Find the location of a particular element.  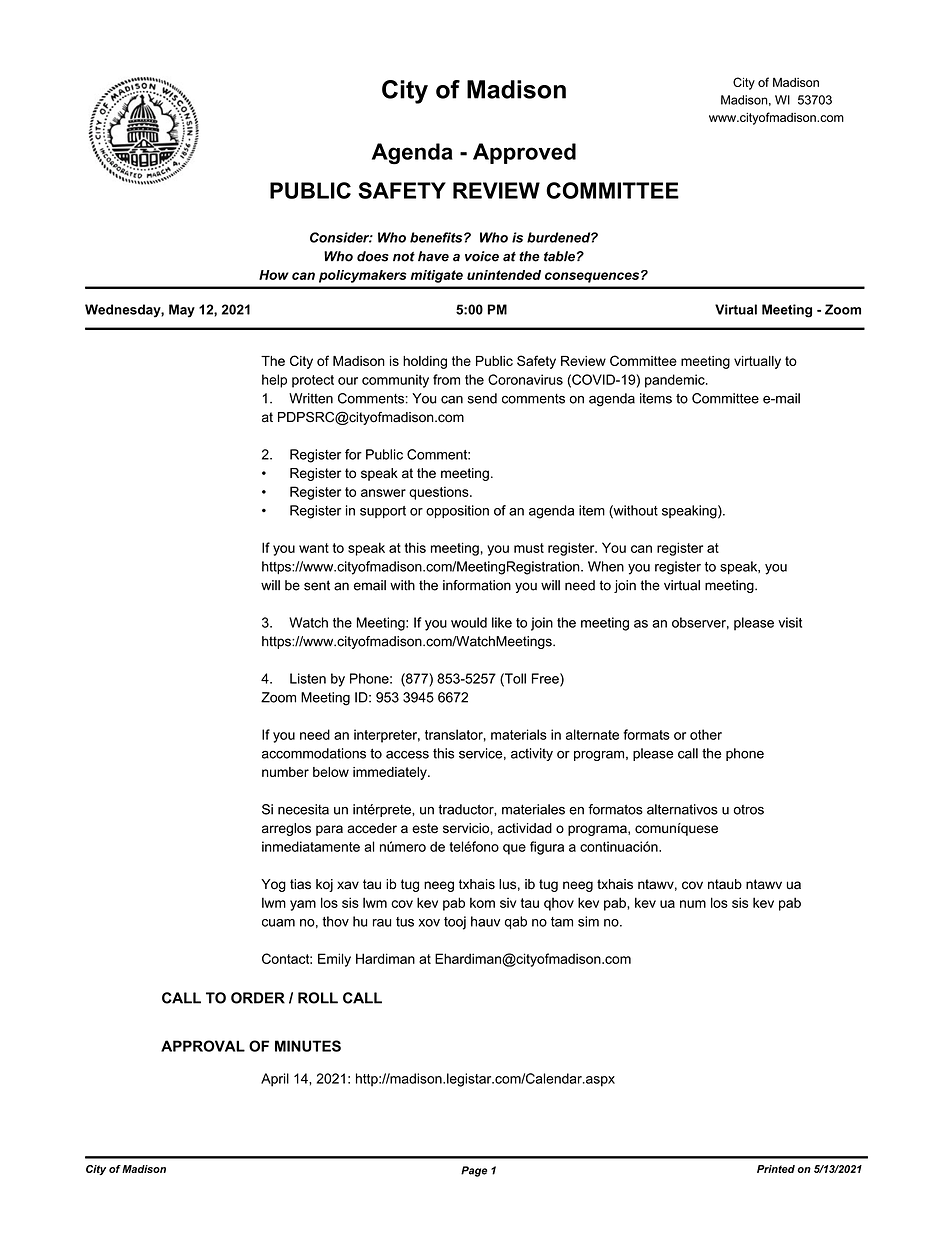

visit is located at coordinates (790, 622).
